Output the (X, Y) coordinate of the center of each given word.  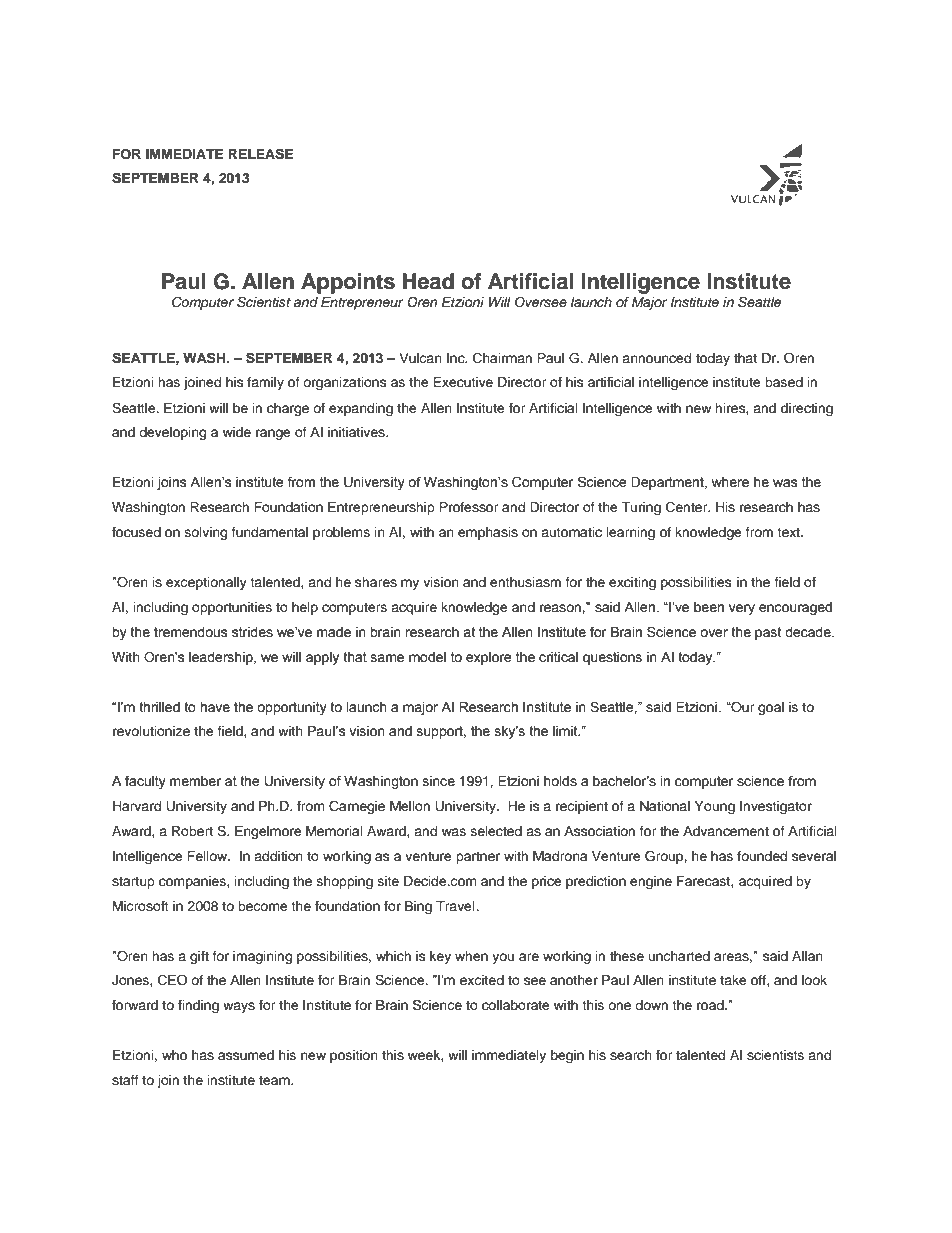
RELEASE (260, 154)
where (730, 482)
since (439, 781)
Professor (469, 507)
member (195, 781)
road (711, 1005)
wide (237, 432)
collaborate (516, 1005)
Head (428, 281)
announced (656, 358)
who (174, 1055)
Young (714, 807)
